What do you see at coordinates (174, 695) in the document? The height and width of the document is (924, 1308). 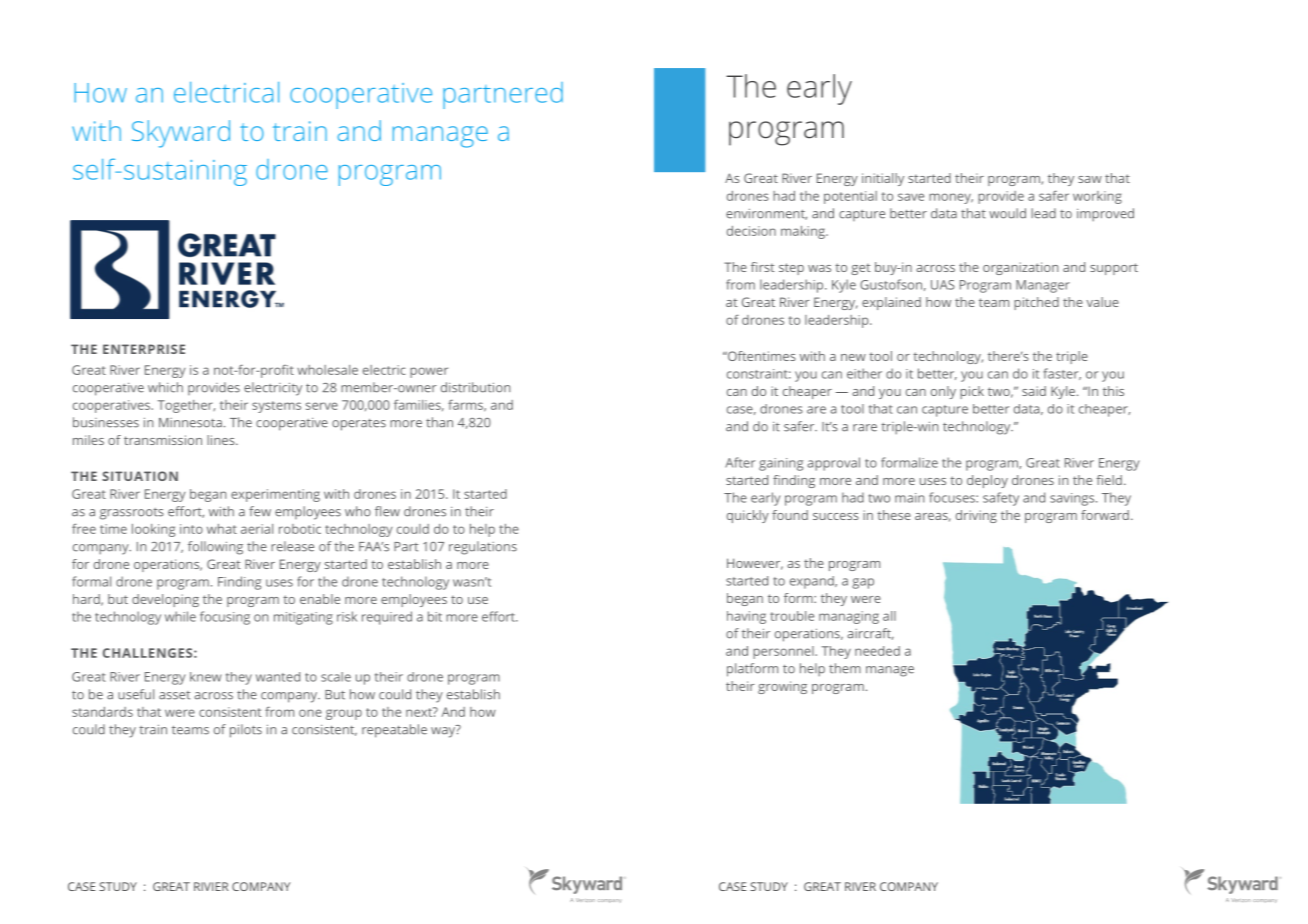 I see `asset` at bounding box center [174, 695].
